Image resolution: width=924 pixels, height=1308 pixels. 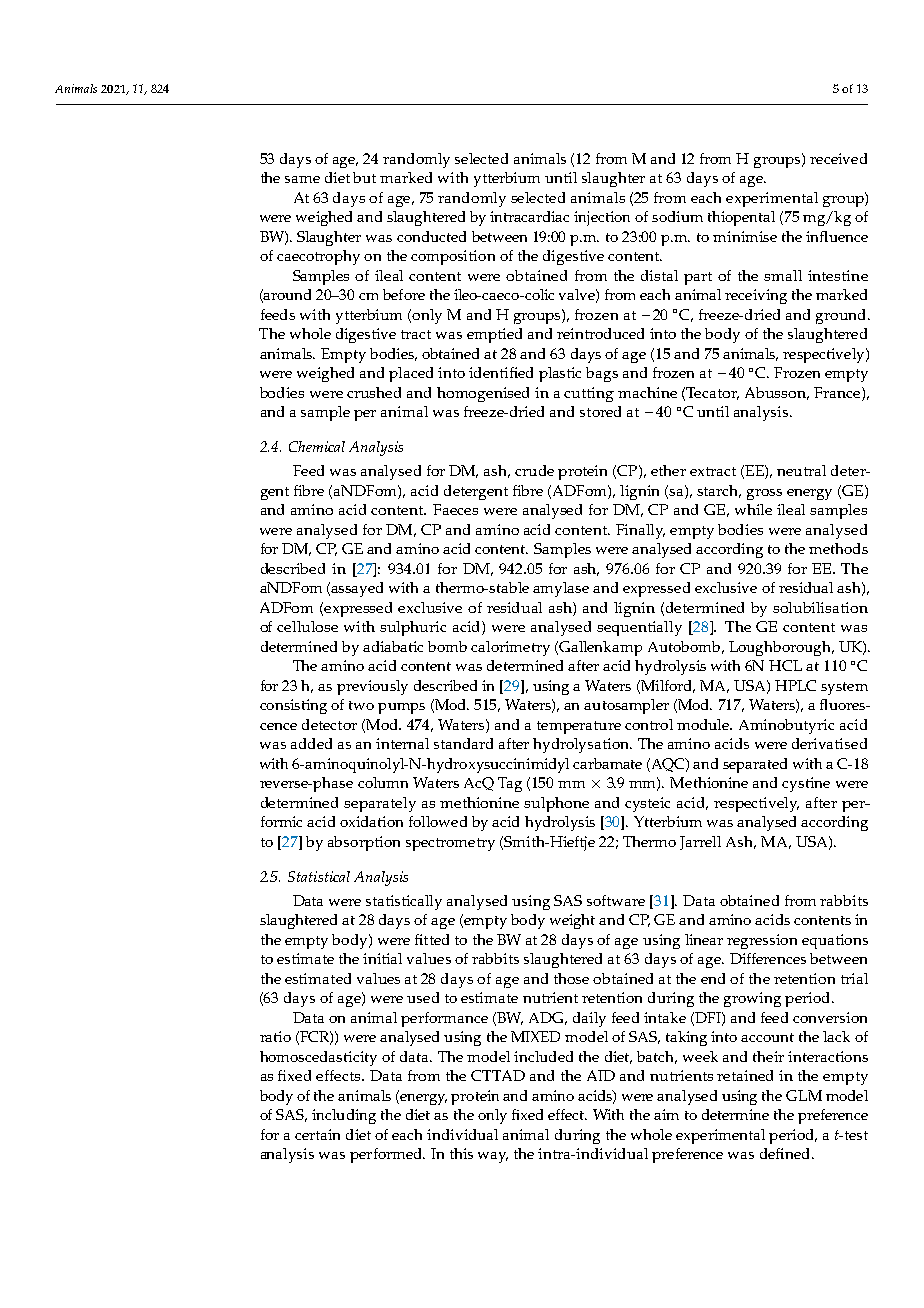 I want to click on AID, so click(x=601, y=1075).
